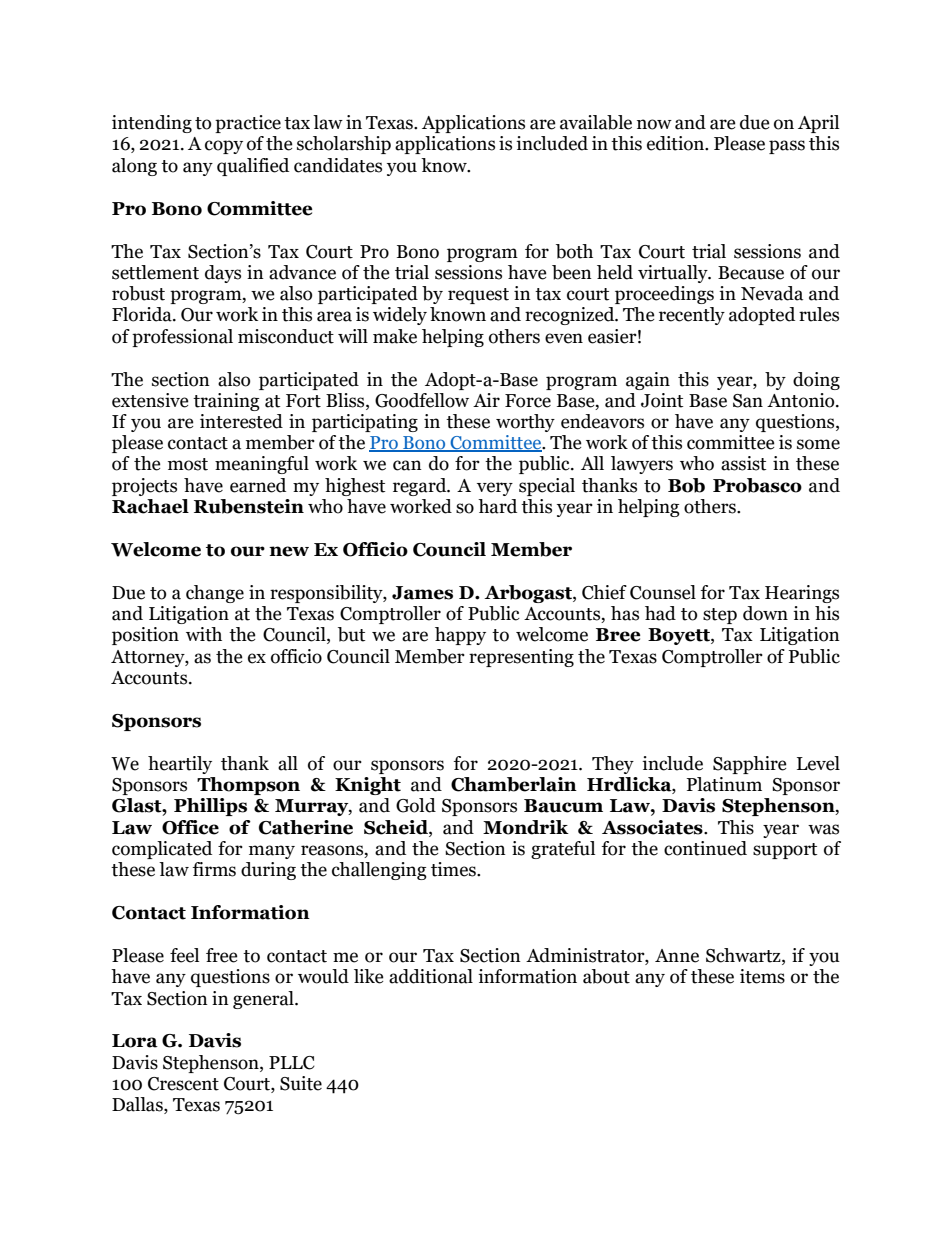  I want to click on San, so click(748, 401).
